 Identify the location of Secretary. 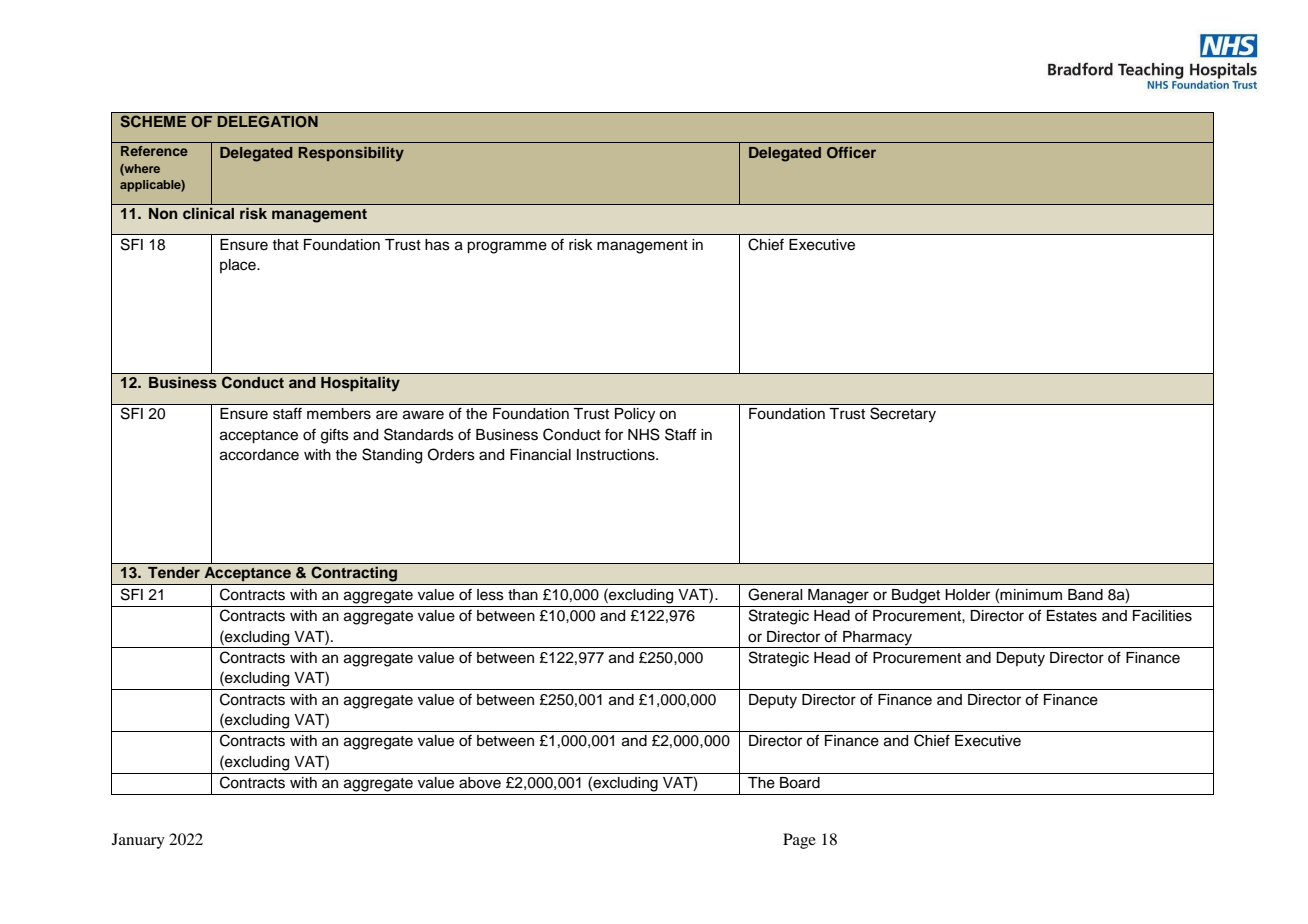
(903, 414).
